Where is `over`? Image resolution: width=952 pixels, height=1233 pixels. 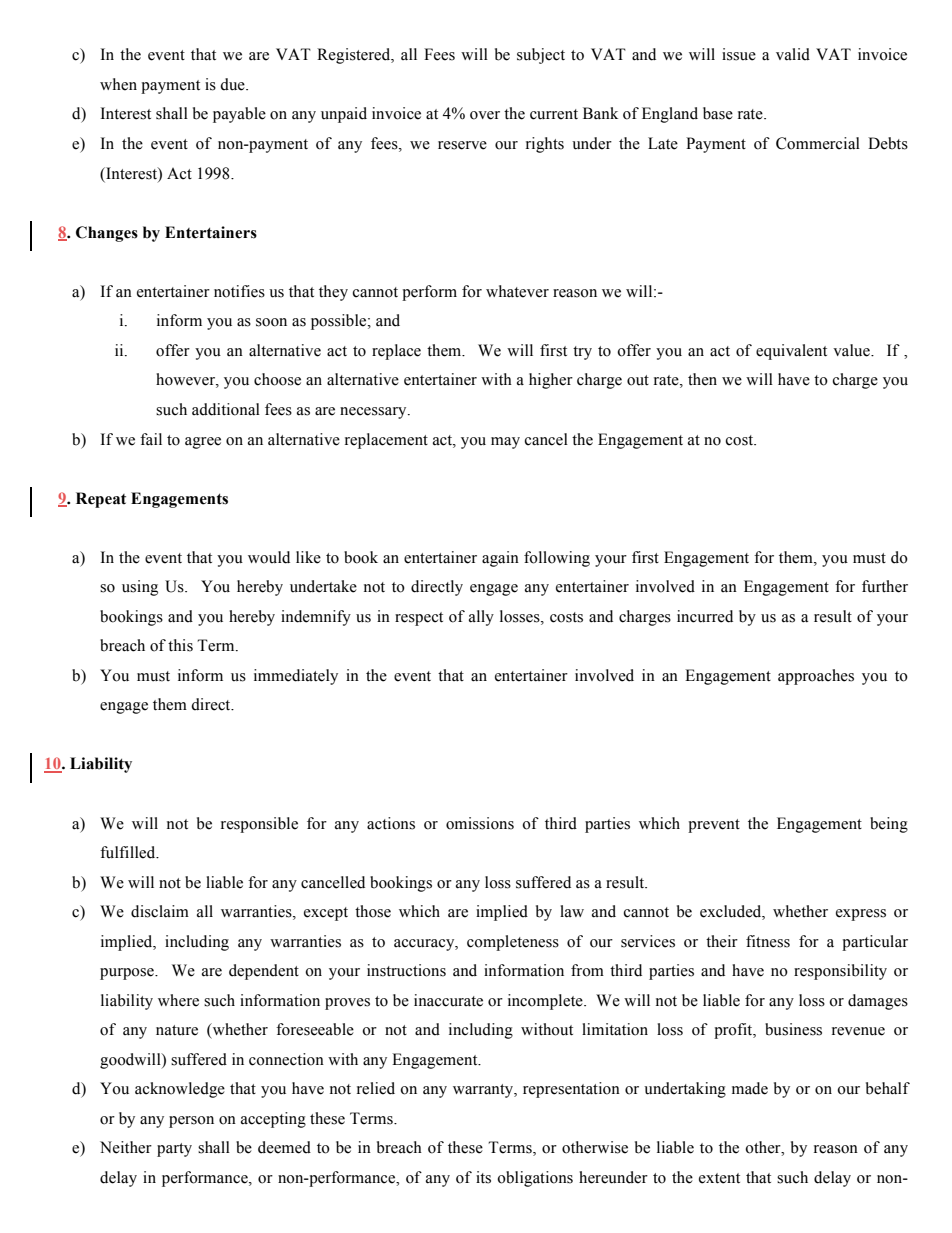 over is located at coordinates (485, 115).
